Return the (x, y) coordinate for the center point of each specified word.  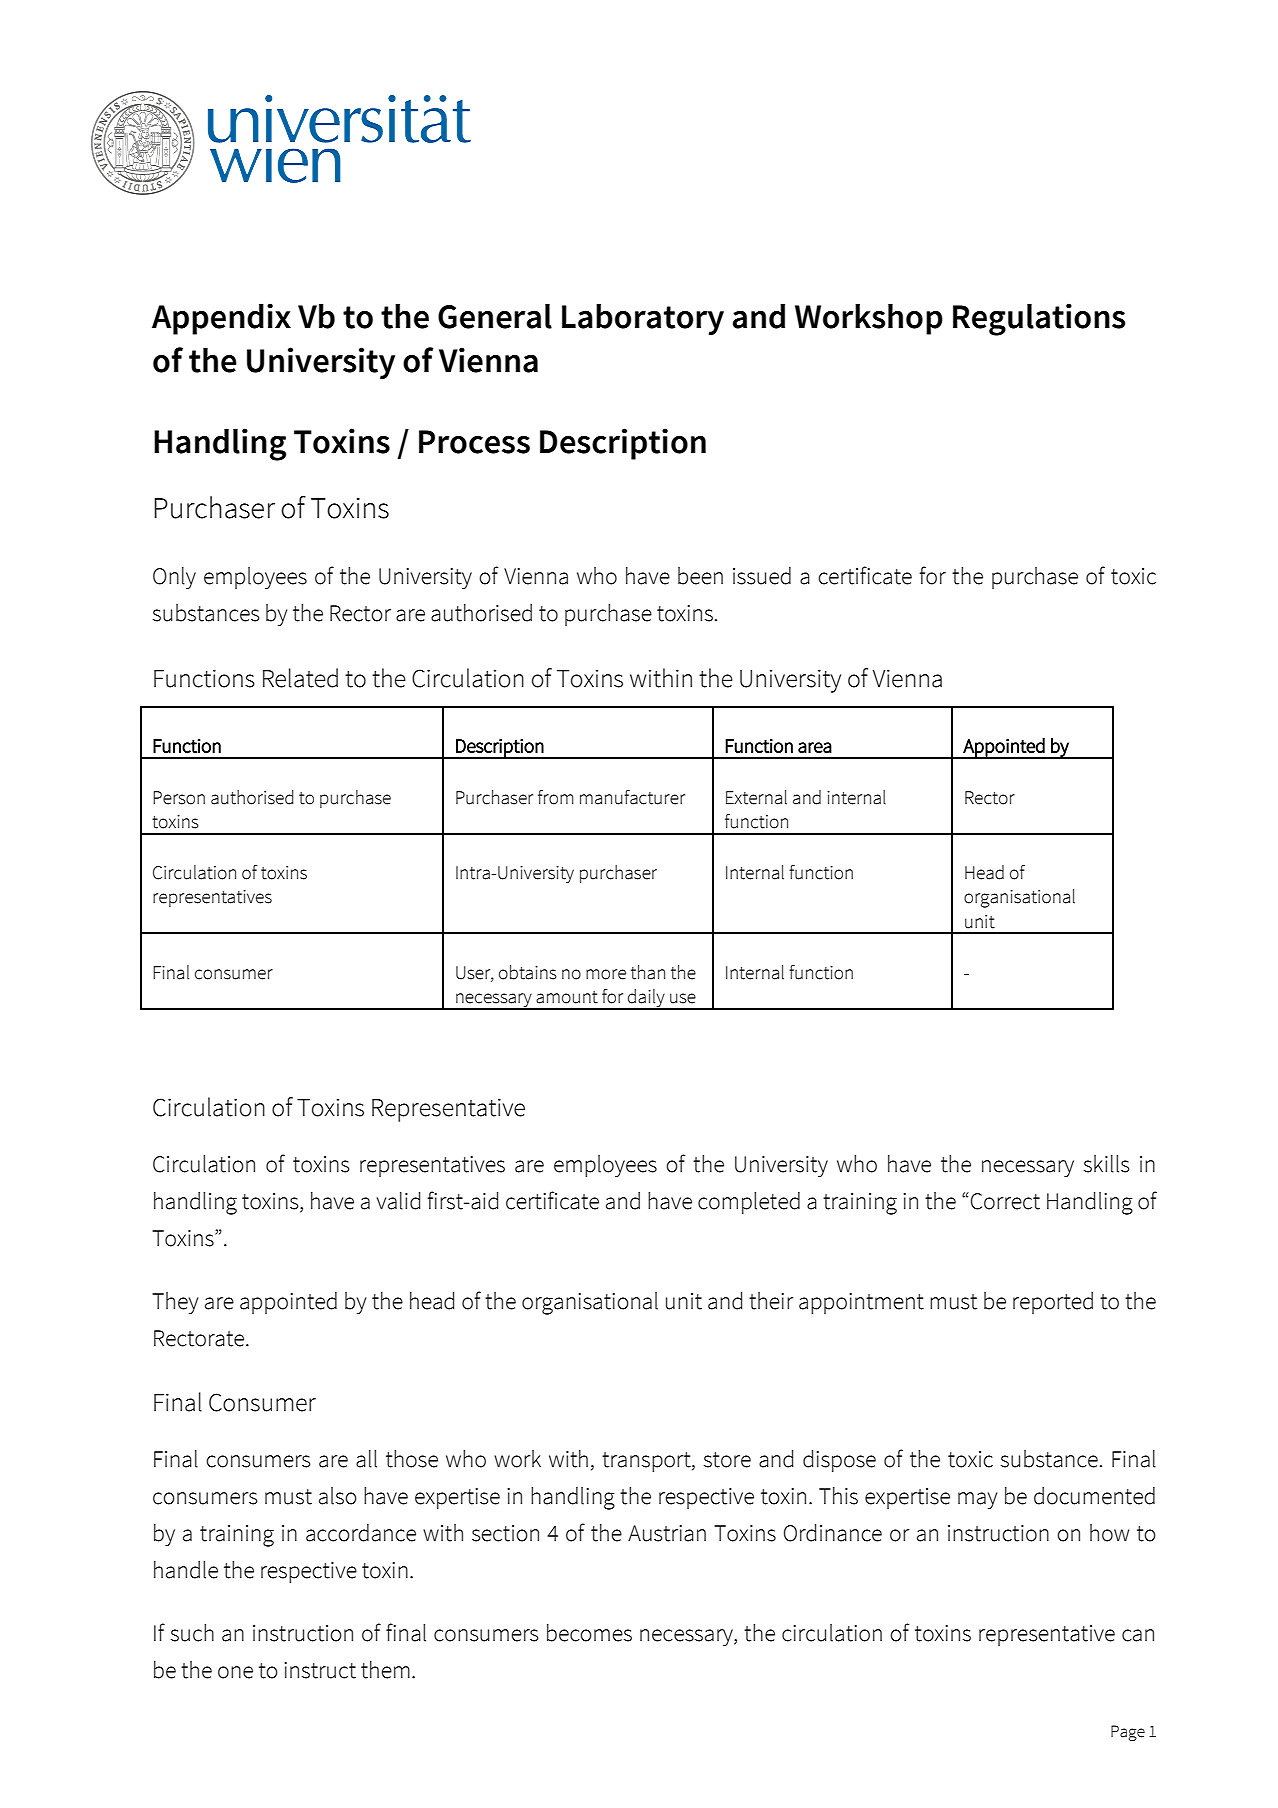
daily (646, 999)
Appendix (221, 319)
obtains (528, 972)
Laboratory (643, 319)
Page (1128, 1733)
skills (1106, 1164)
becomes (589, 1633)
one (235, 1672)
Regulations (1039, 319)
